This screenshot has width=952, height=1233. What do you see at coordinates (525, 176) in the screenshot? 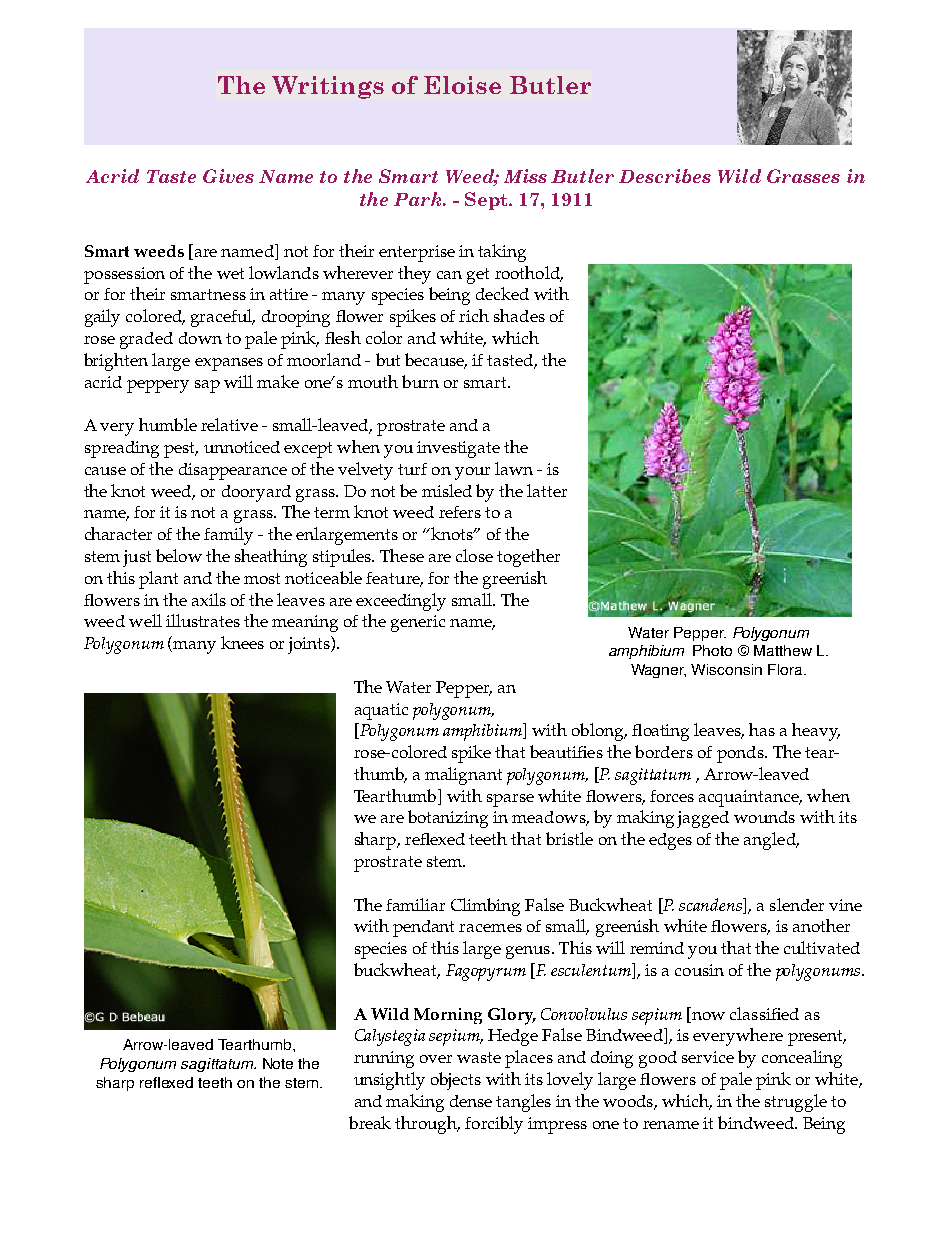
I see `Miss` at bounding box center [525, 176].
